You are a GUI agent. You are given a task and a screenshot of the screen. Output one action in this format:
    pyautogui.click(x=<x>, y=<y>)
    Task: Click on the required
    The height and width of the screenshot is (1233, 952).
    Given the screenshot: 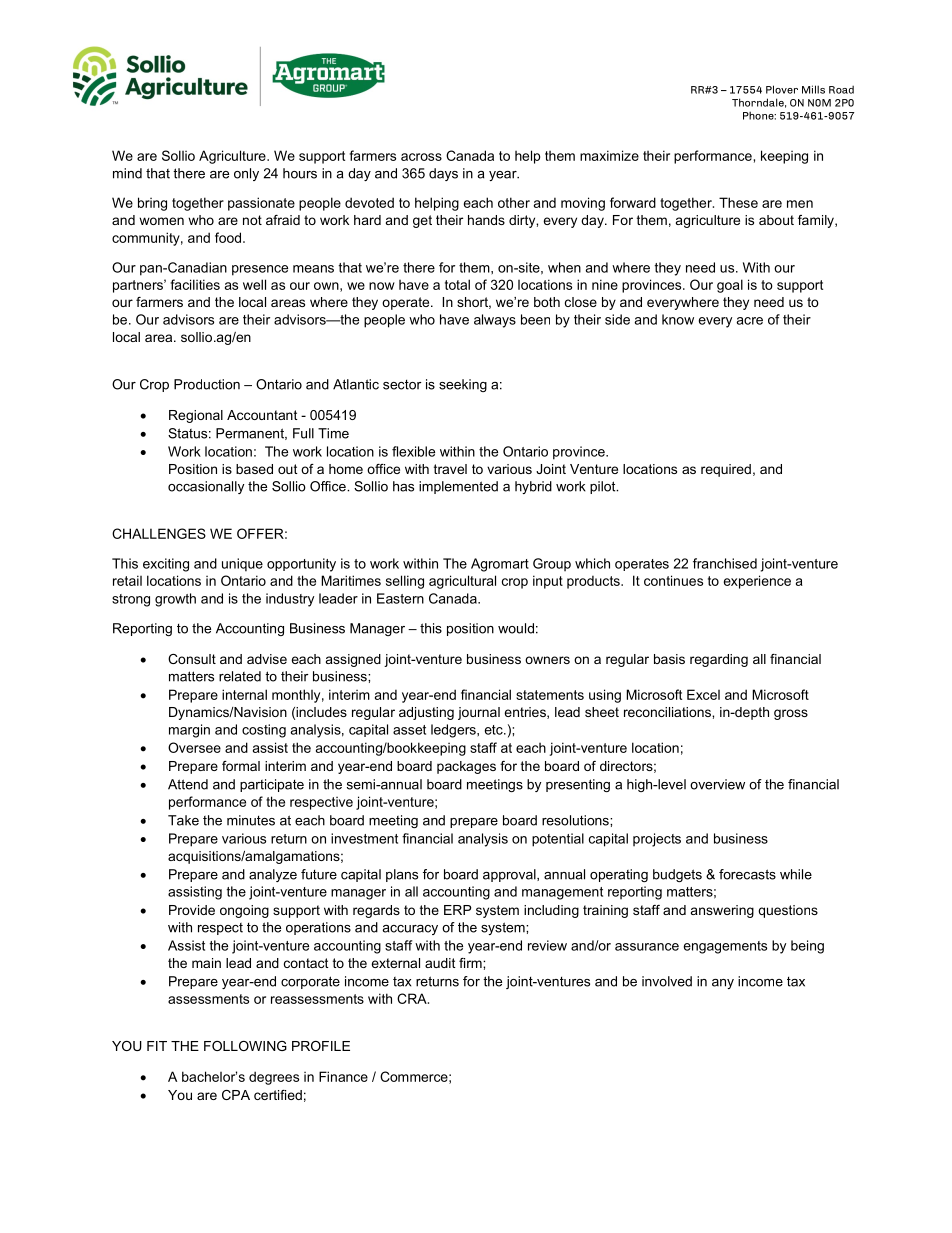 What is the action you would take?
    pyautogui.click(x=726, y=470)
